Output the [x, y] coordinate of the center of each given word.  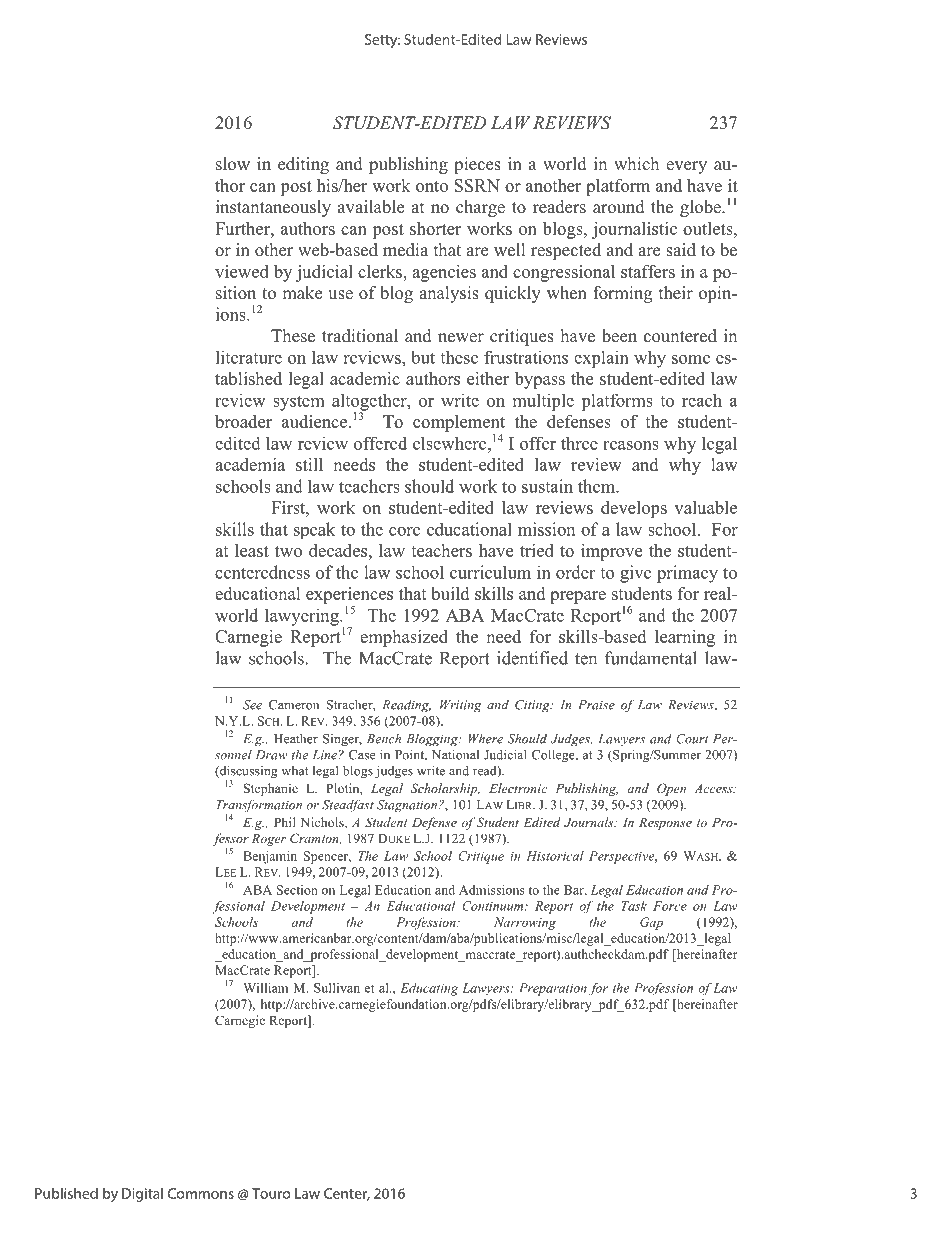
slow [233, 164]
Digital [142, 1194]
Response [665, 824]
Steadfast [348, 805]
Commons [201, 1193]
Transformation [259, 807]
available [371, 207]
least [252, 550]
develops [634, 509]
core [404, 531]
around [619, 207]
